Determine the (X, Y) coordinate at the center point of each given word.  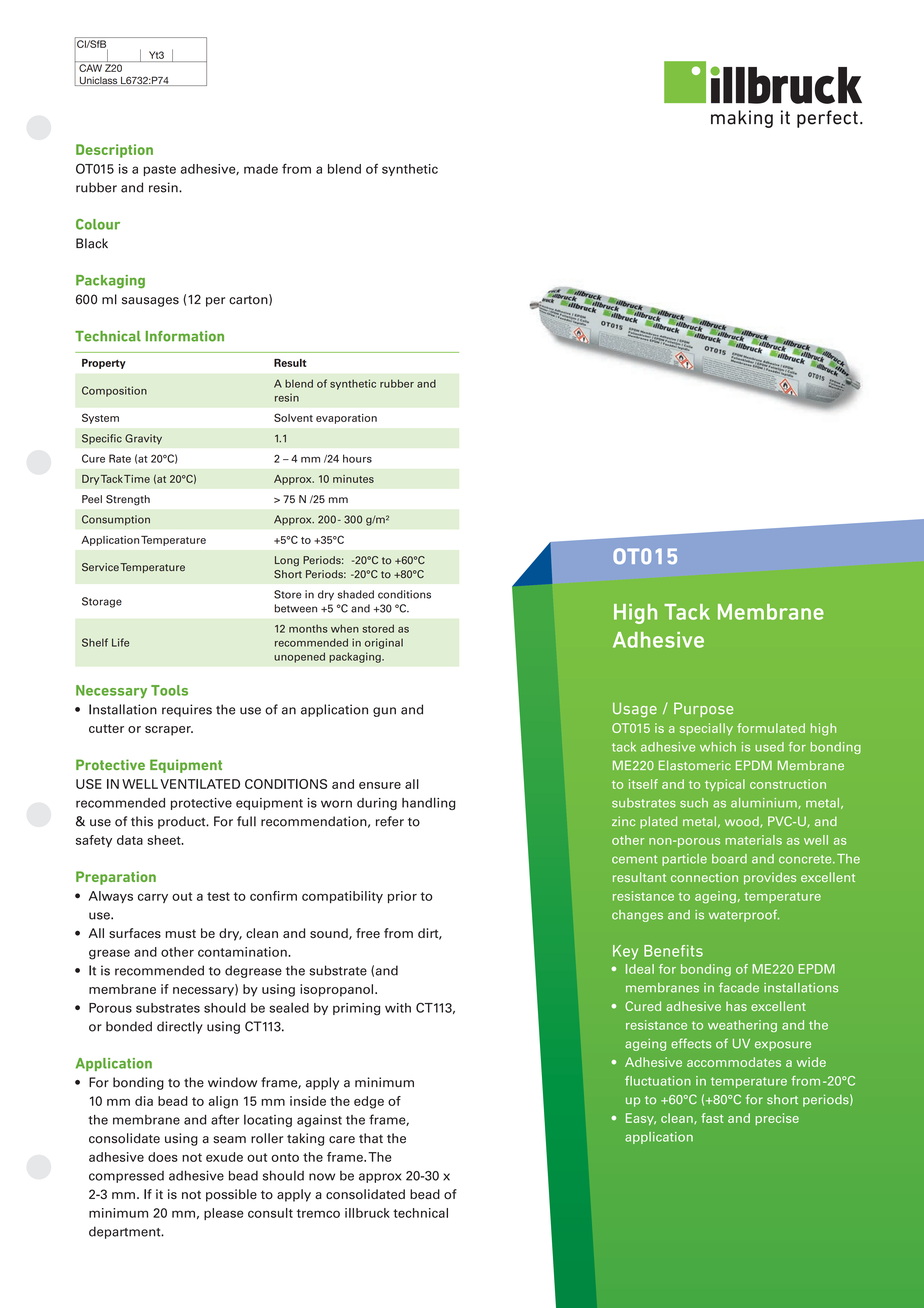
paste (160, 170)
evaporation (346, 419)
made (261, 169)
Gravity (143, 439)
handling (429, 803)
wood (743, 822)
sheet (165, 840)
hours (357, 458)
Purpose (703, 709)
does (163, 1157)
